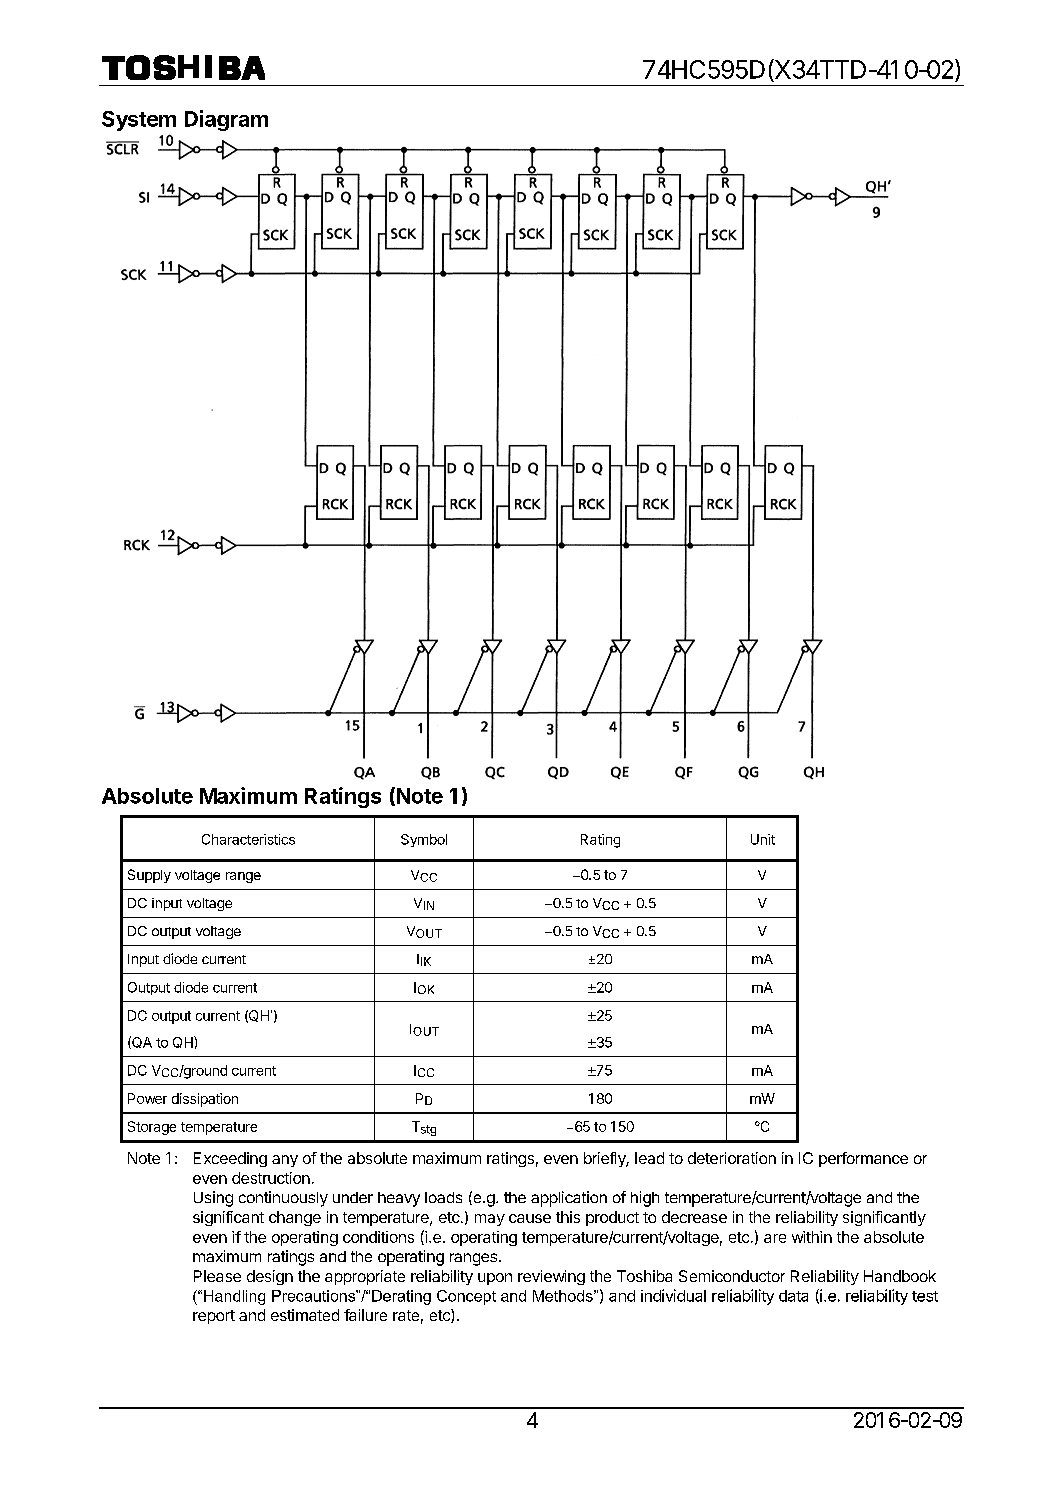  Describe the element at coordinates (424, 840) in the screenshot. I see `Symbol` at that location.
